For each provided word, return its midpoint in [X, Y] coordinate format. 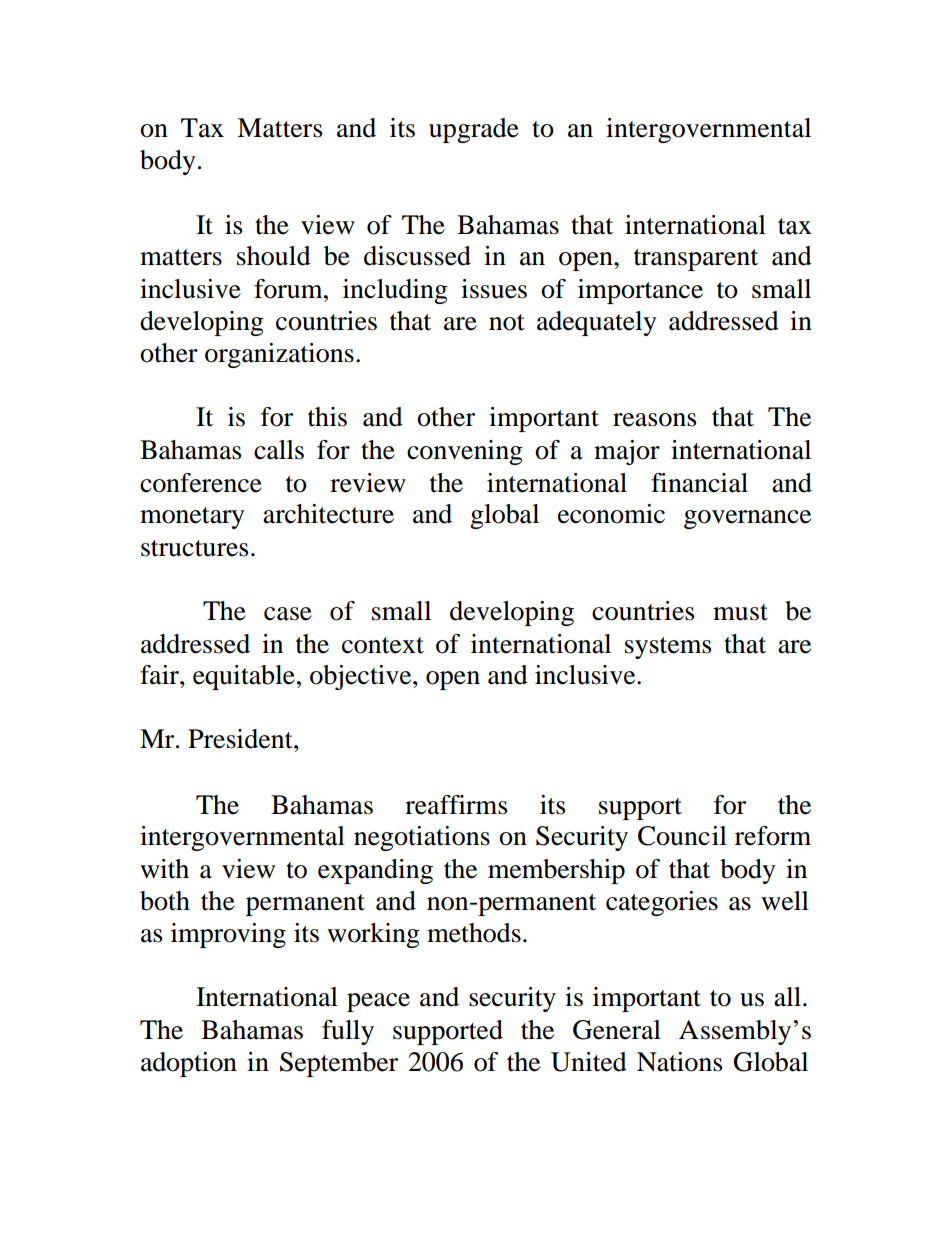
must [740, 612]
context [383, 645]
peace [378, 1002]
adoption [189, 1064]
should [274, 256]
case [288, 614]
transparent [696, 260]
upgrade [474, 130]
